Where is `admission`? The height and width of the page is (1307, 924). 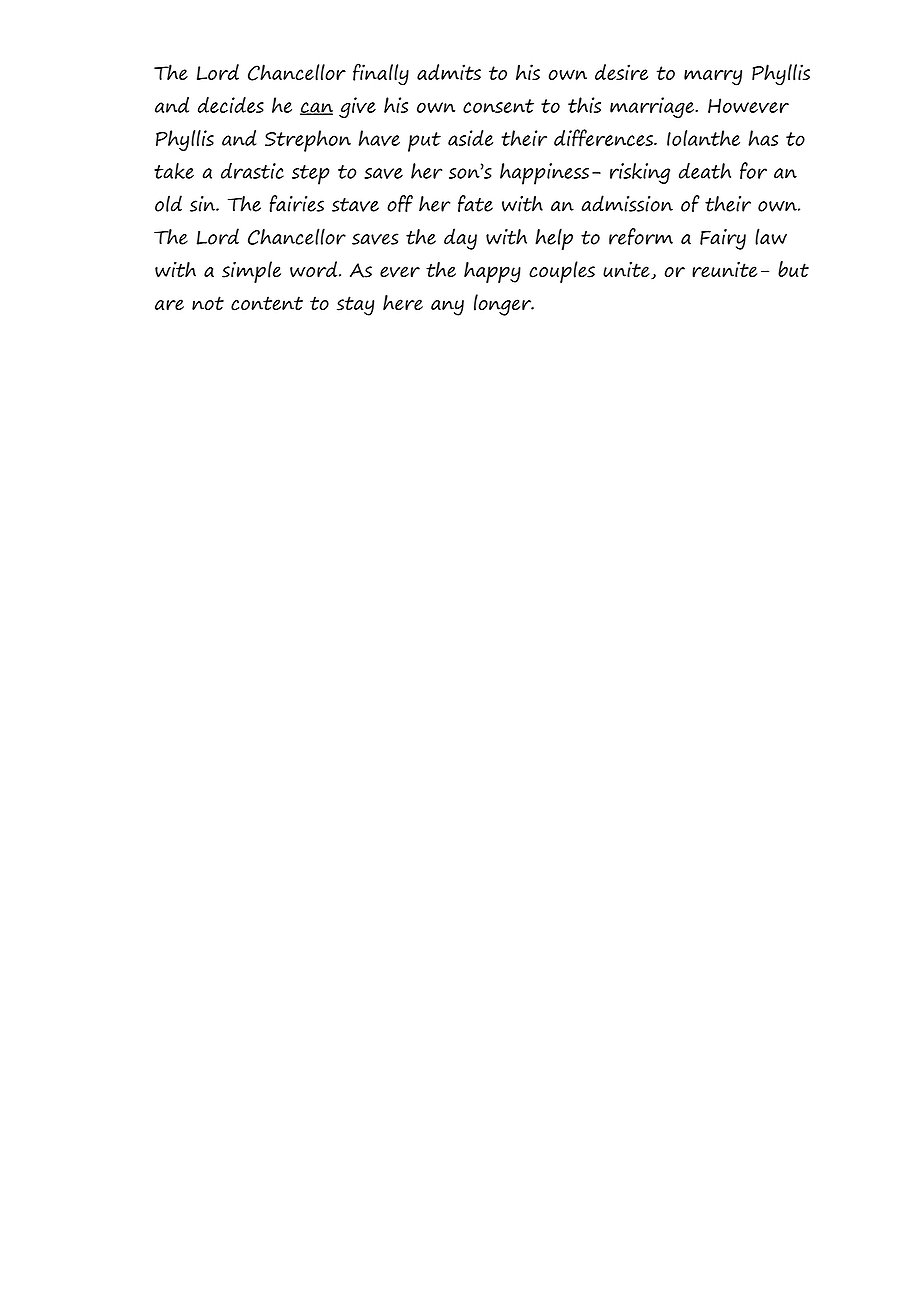
admission is located at coordinates (627, 203).
